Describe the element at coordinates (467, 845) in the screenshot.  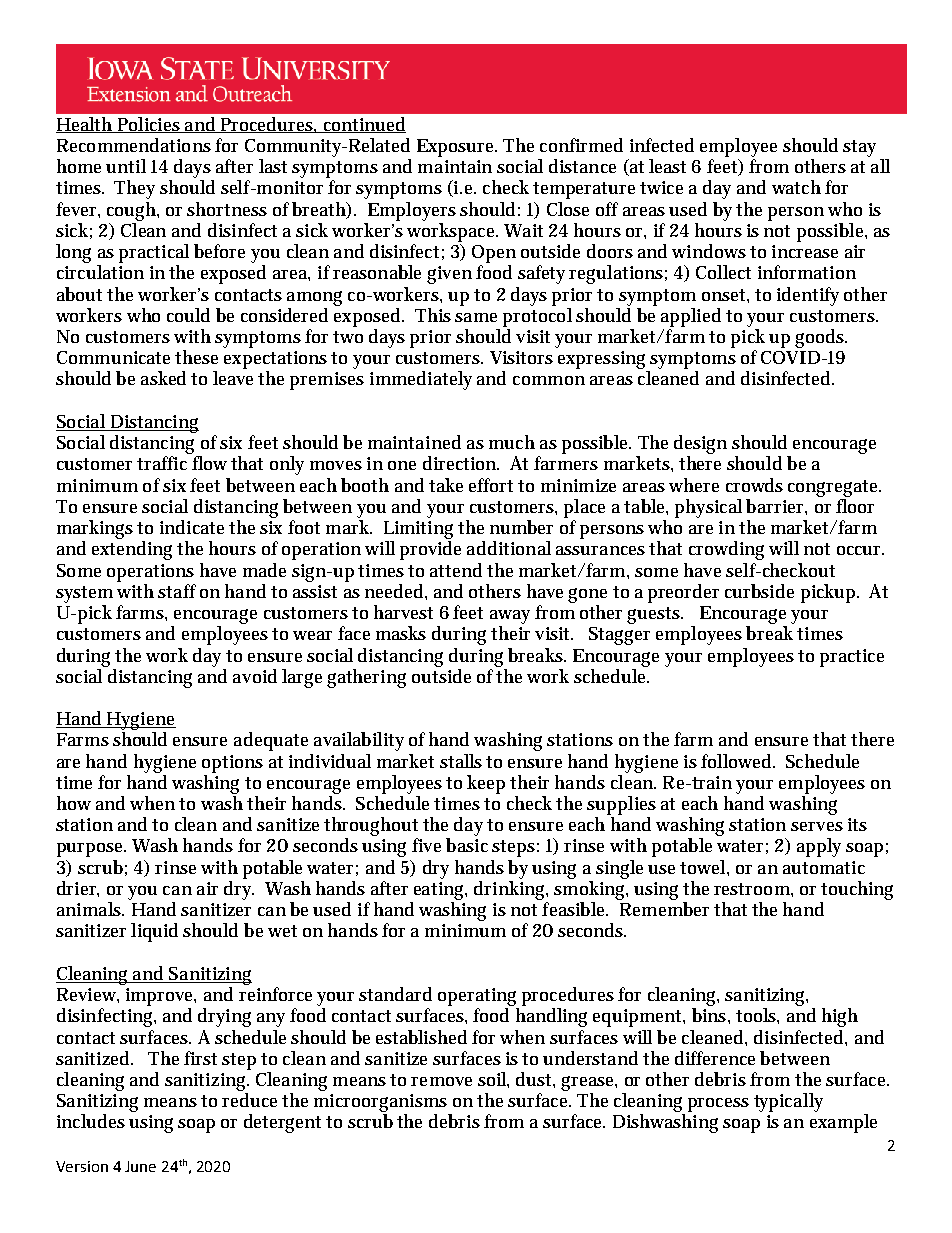
I see `basic` at that location.
